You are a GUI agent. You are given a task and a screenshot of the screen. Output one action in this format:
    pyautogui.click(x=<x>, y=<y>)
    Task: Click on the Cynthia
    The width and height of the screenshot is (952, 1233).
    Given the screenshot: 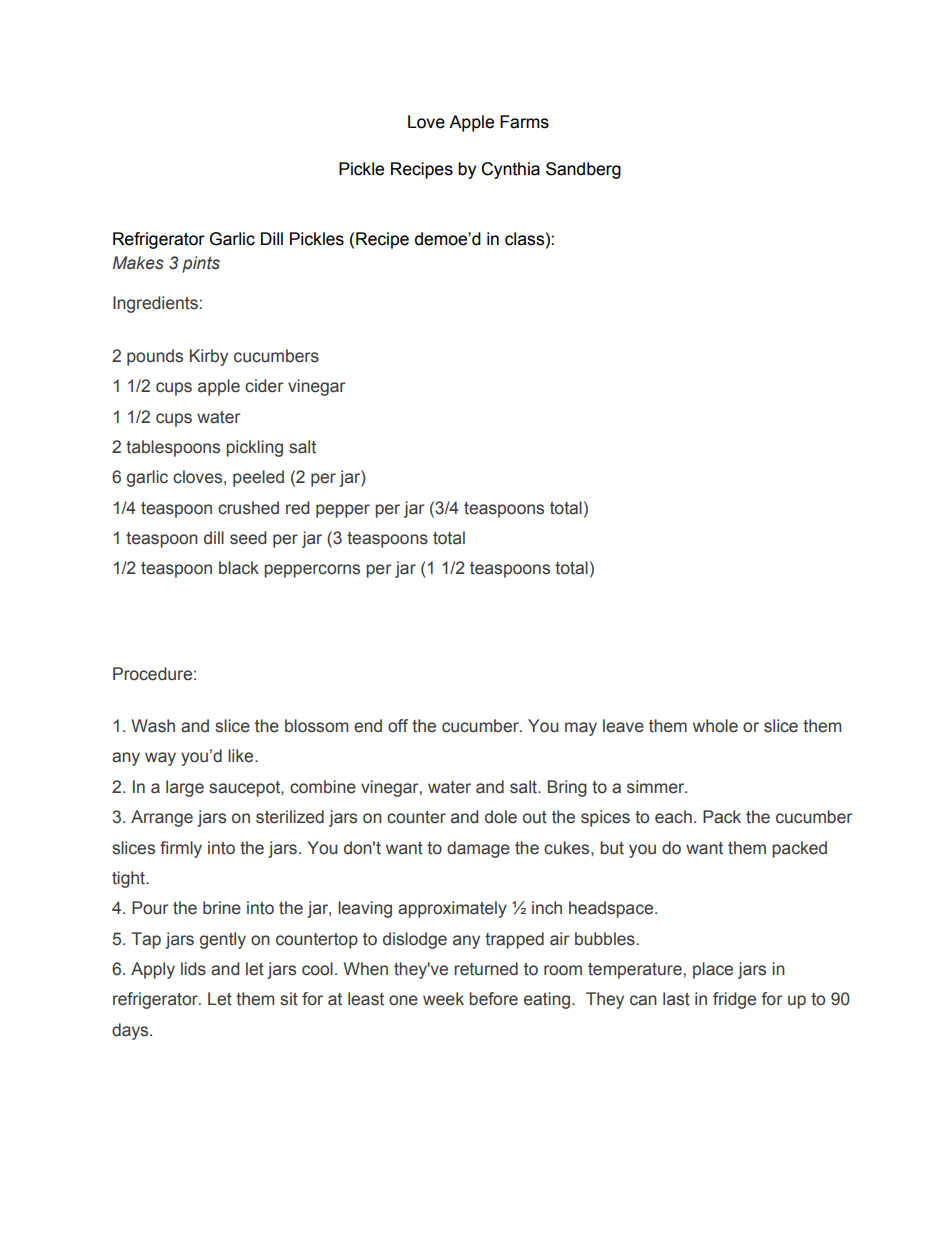 What is the action you would take?
    pyautogui.click(x=510, y=170)
